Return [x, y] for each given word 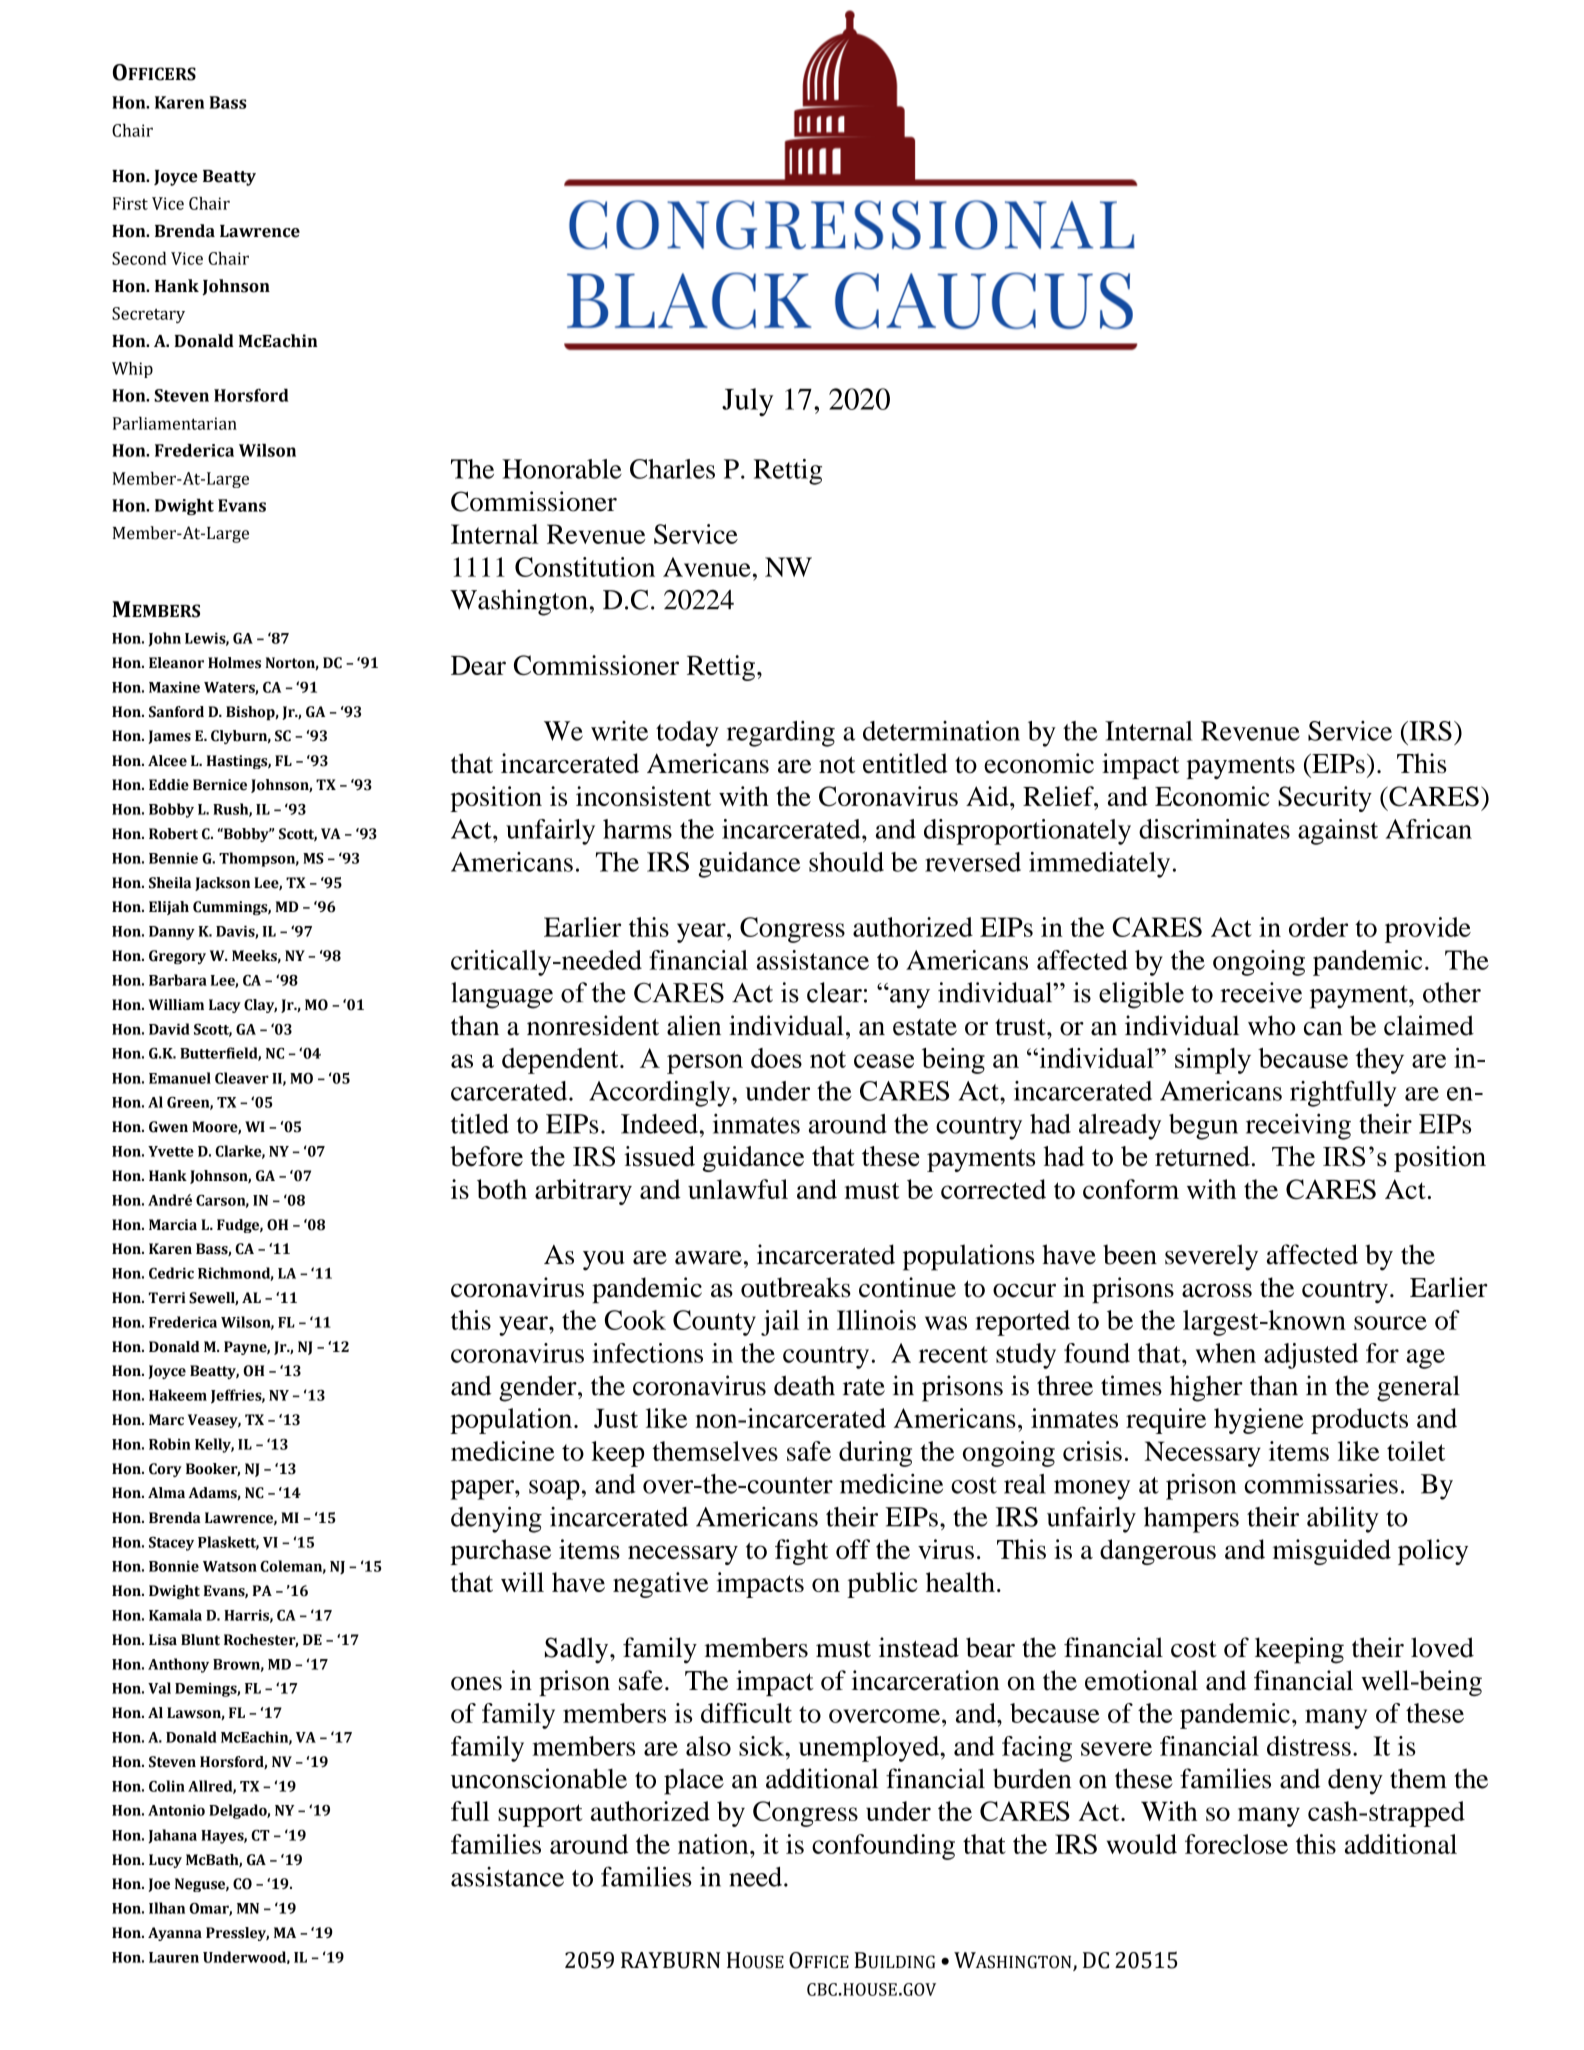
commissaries [1321, 1484]
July [747, 402]
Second [139, 258]
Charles [672, 469]
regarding [781, 734]
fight [801, 1552]
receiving [1298, 1126]
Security [1325, 799]
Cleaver [242, 1078]
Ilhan [167, 1908]
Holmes [234, 663]
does [776, 1058]
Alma [166, 1493]
